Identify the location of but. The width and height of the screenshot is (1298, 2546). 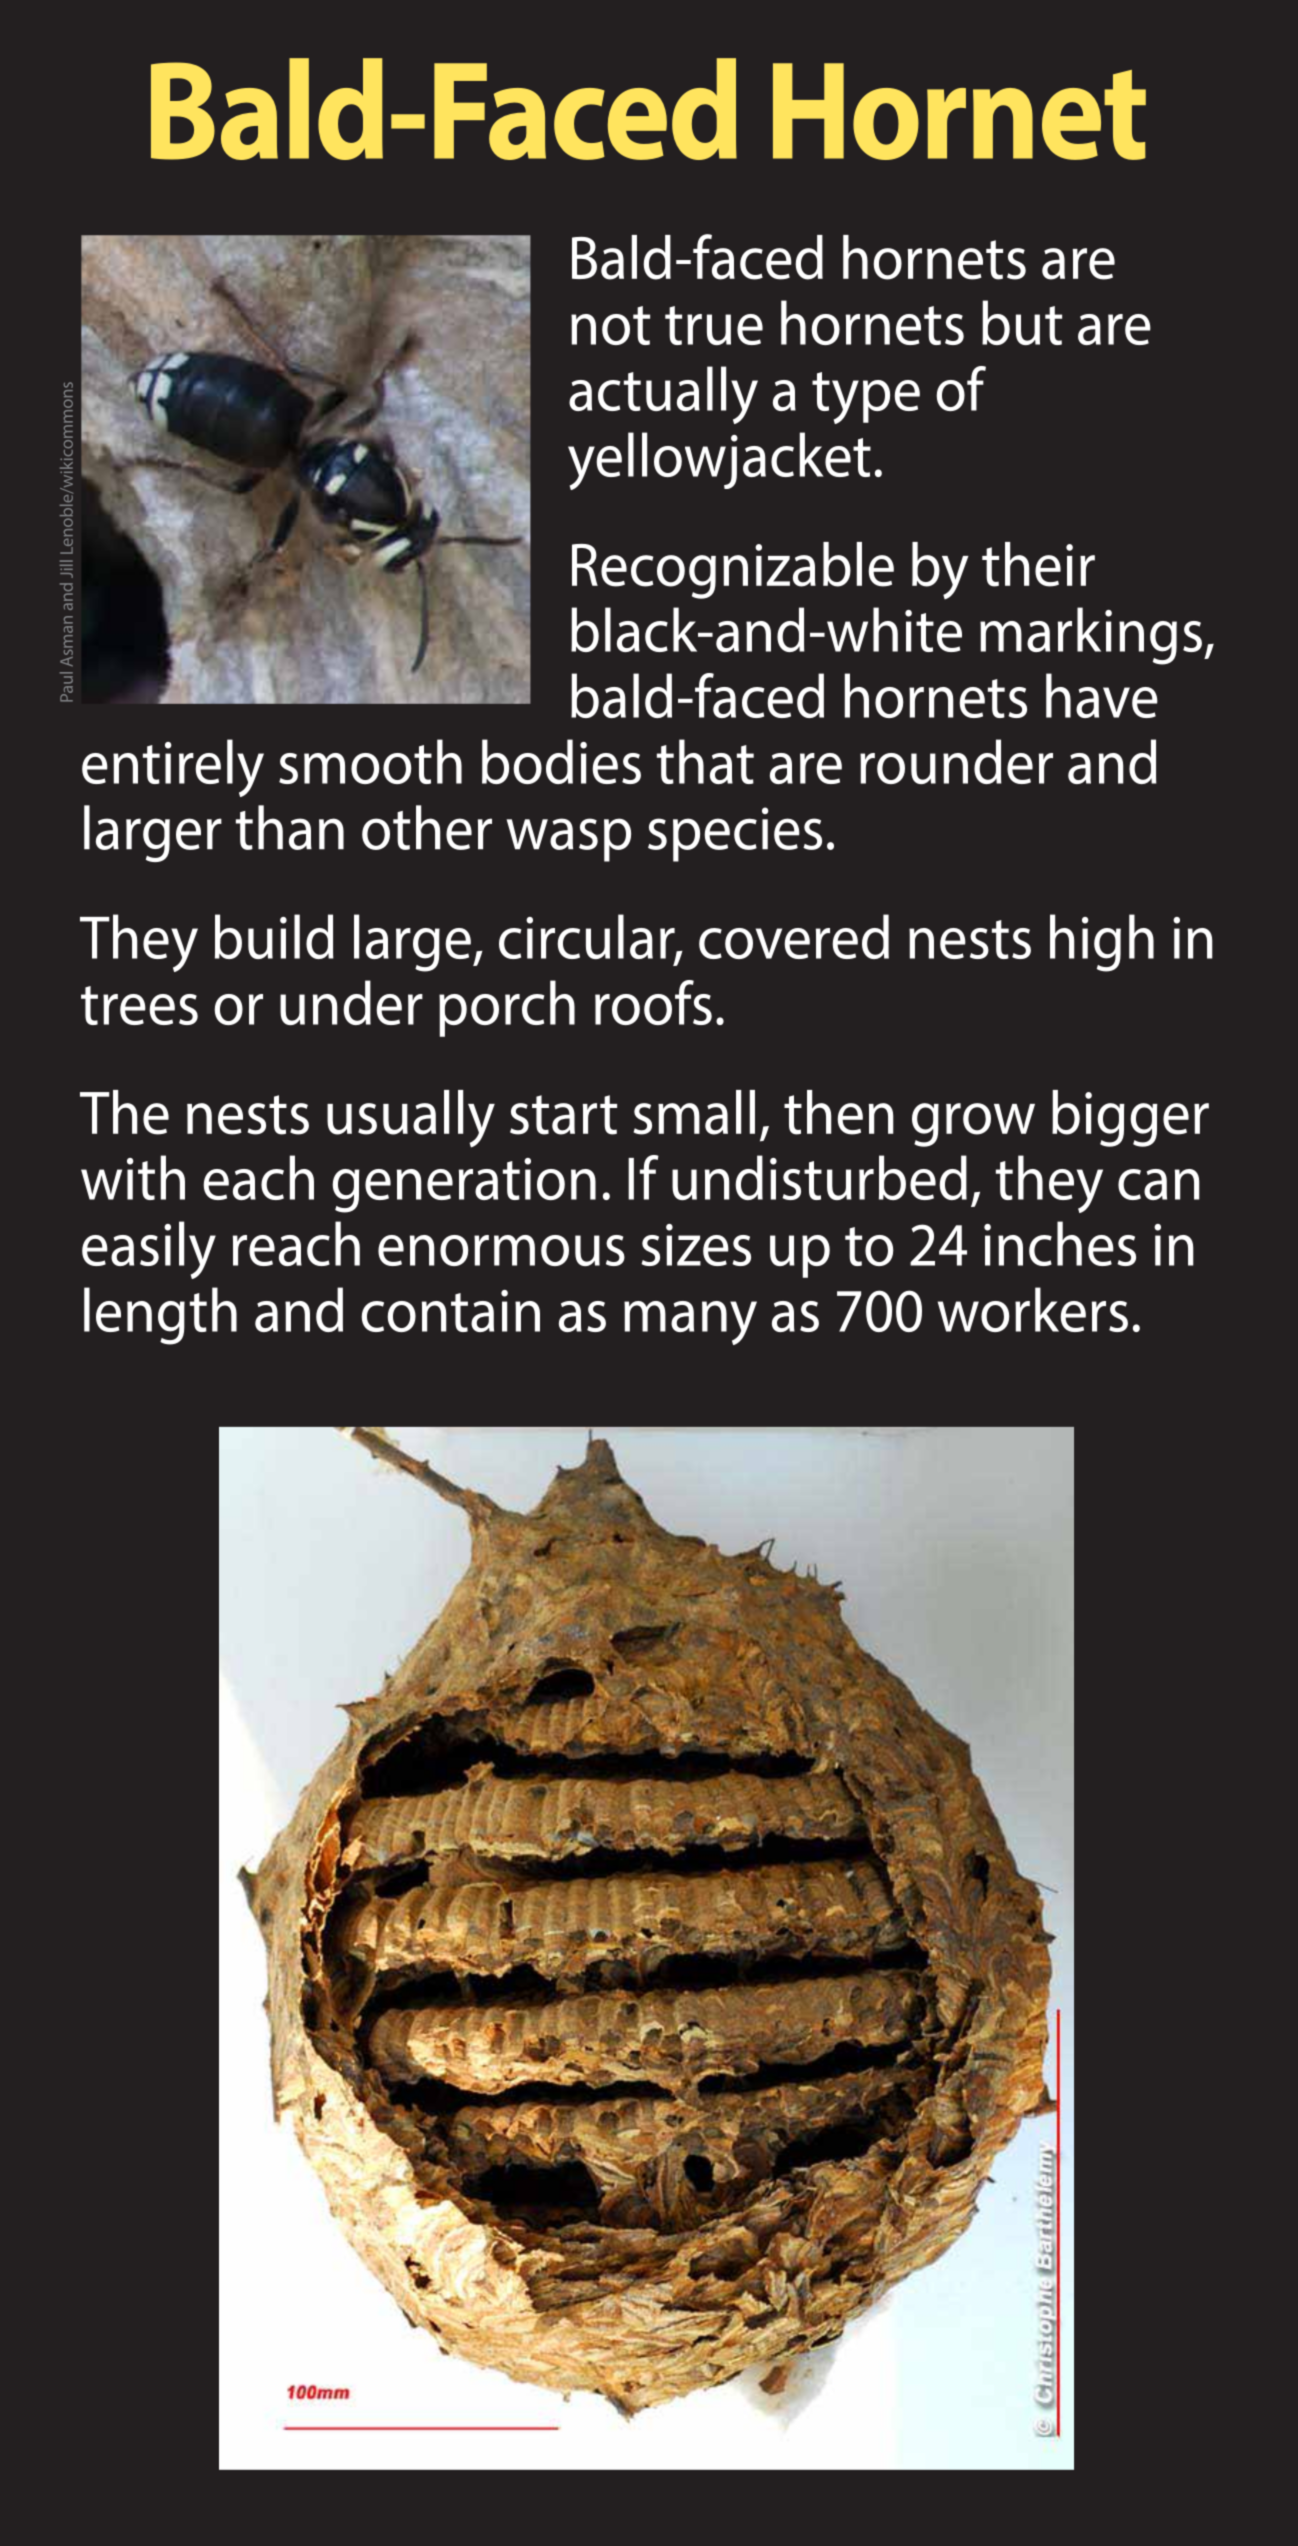
(1022, 322).
